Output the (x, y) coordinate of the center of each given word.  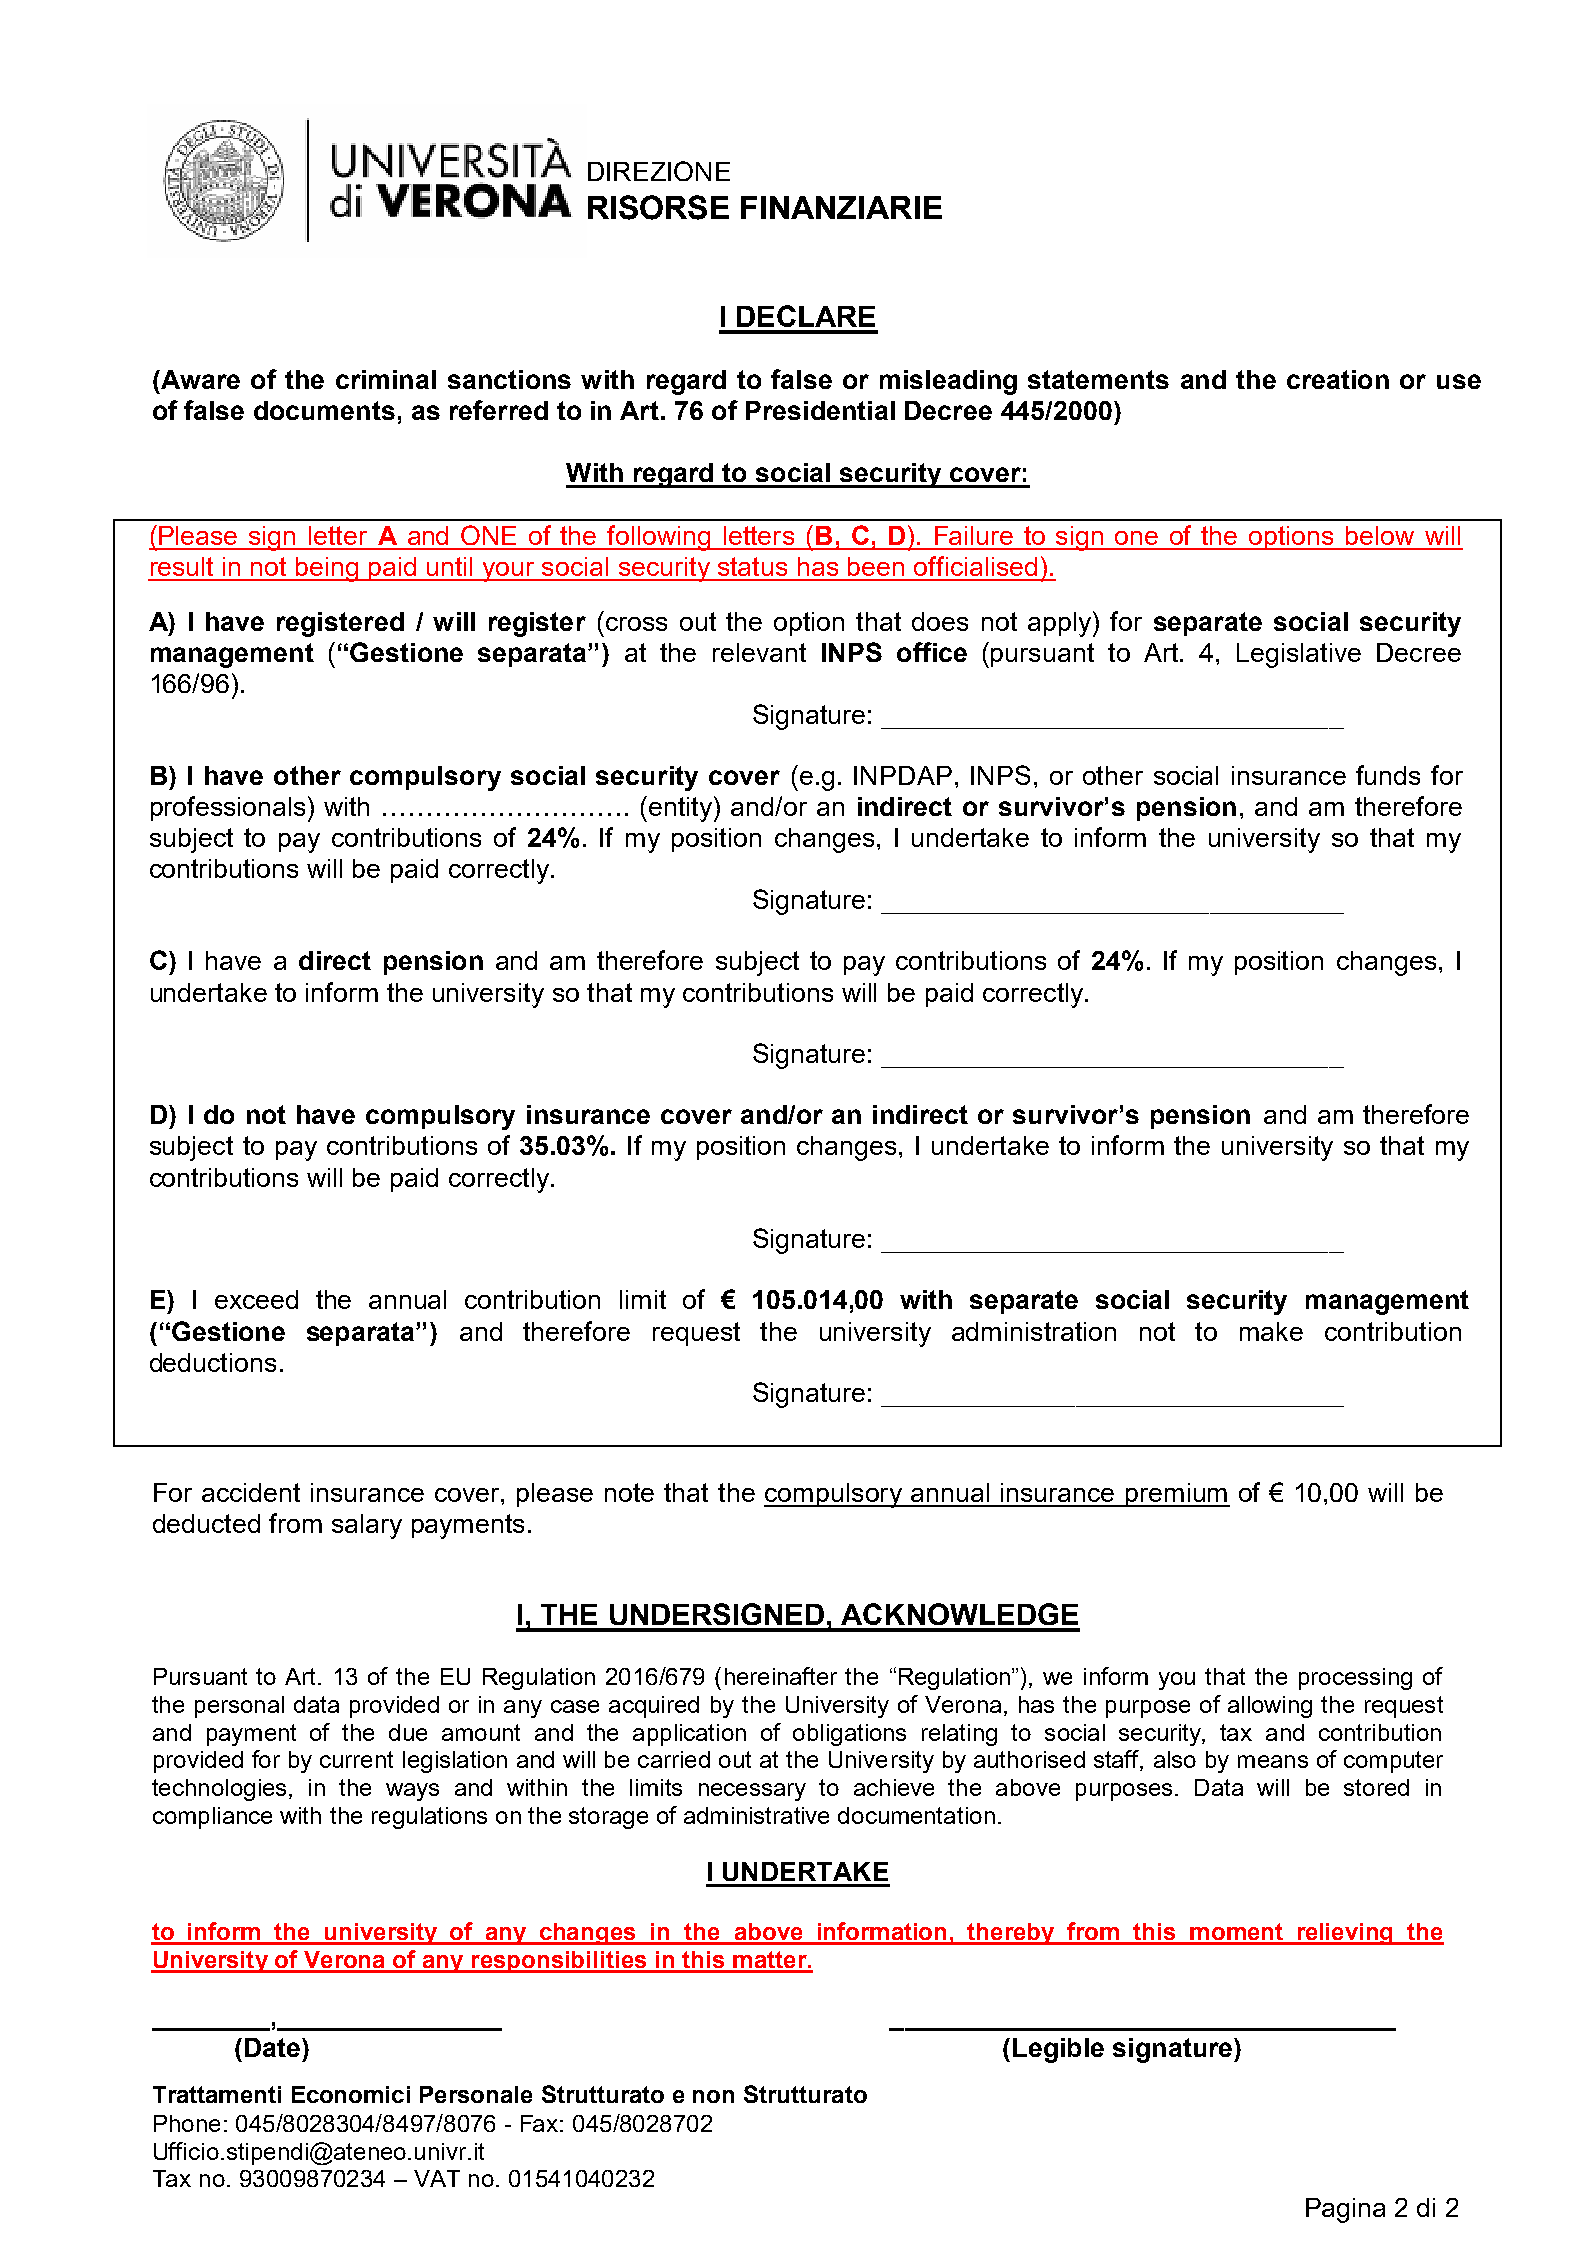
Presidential (820, 410)
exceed (256, 1299)
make (1271, 1331)
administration (1034, 1331)
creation (1338, 379)
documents (324, 410)
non (713, 2096)
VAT (437, 2178)
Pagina (1345, 2210)
